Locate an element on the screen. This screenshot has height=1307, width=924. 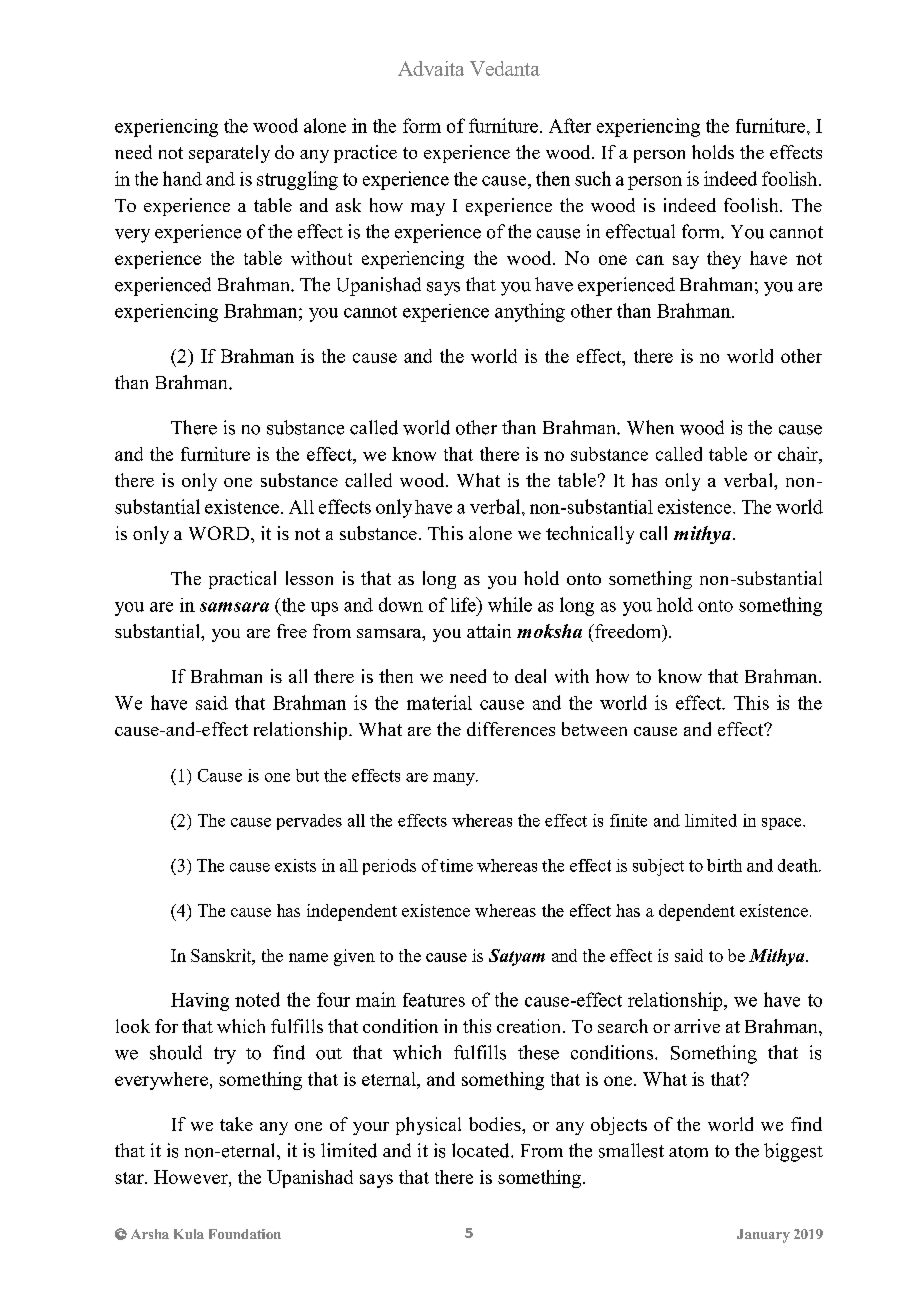
January is located at coordinates (763, 1236).
